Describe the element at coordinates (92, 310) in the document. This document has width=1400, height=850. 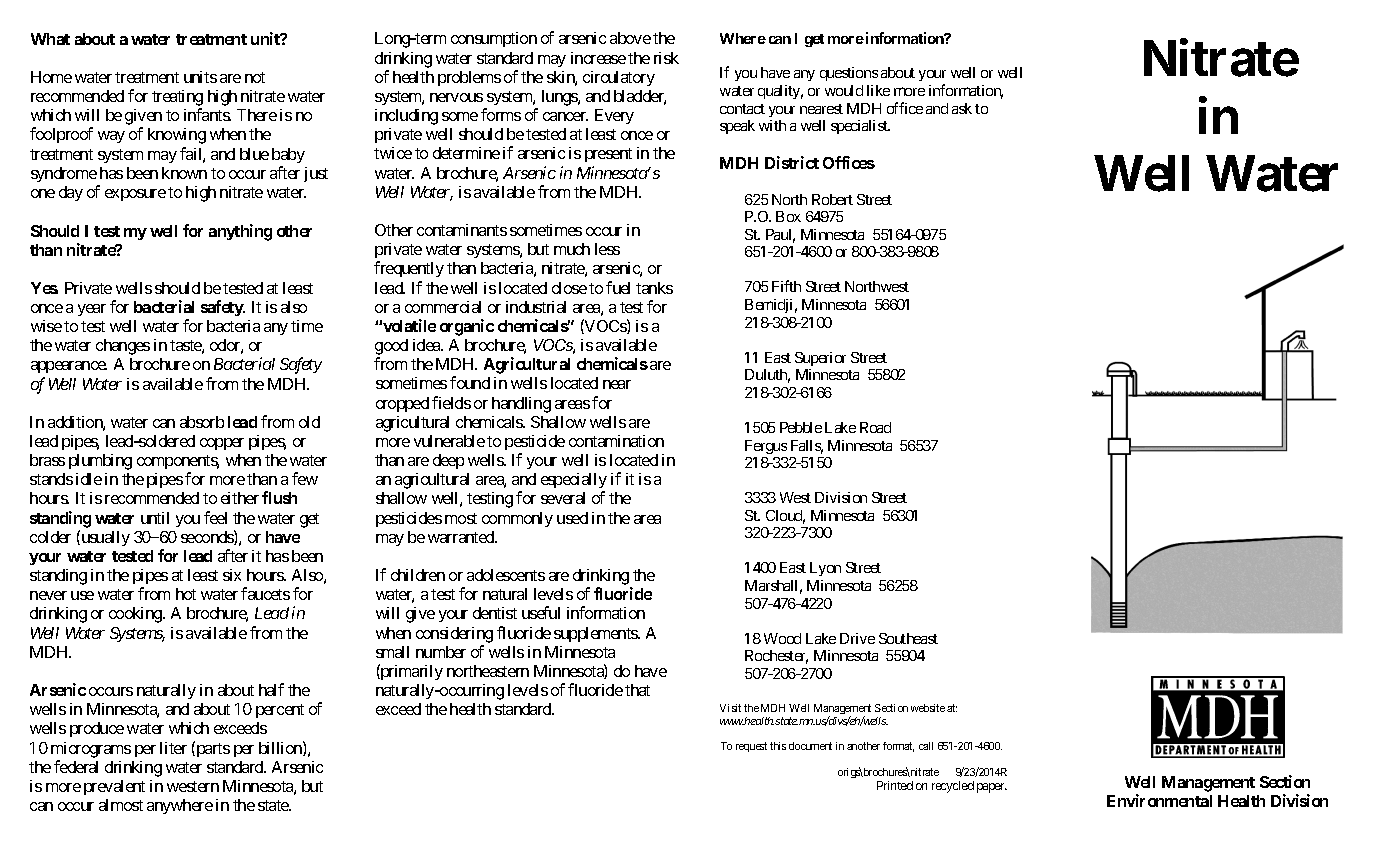
I see `year` at that location.
